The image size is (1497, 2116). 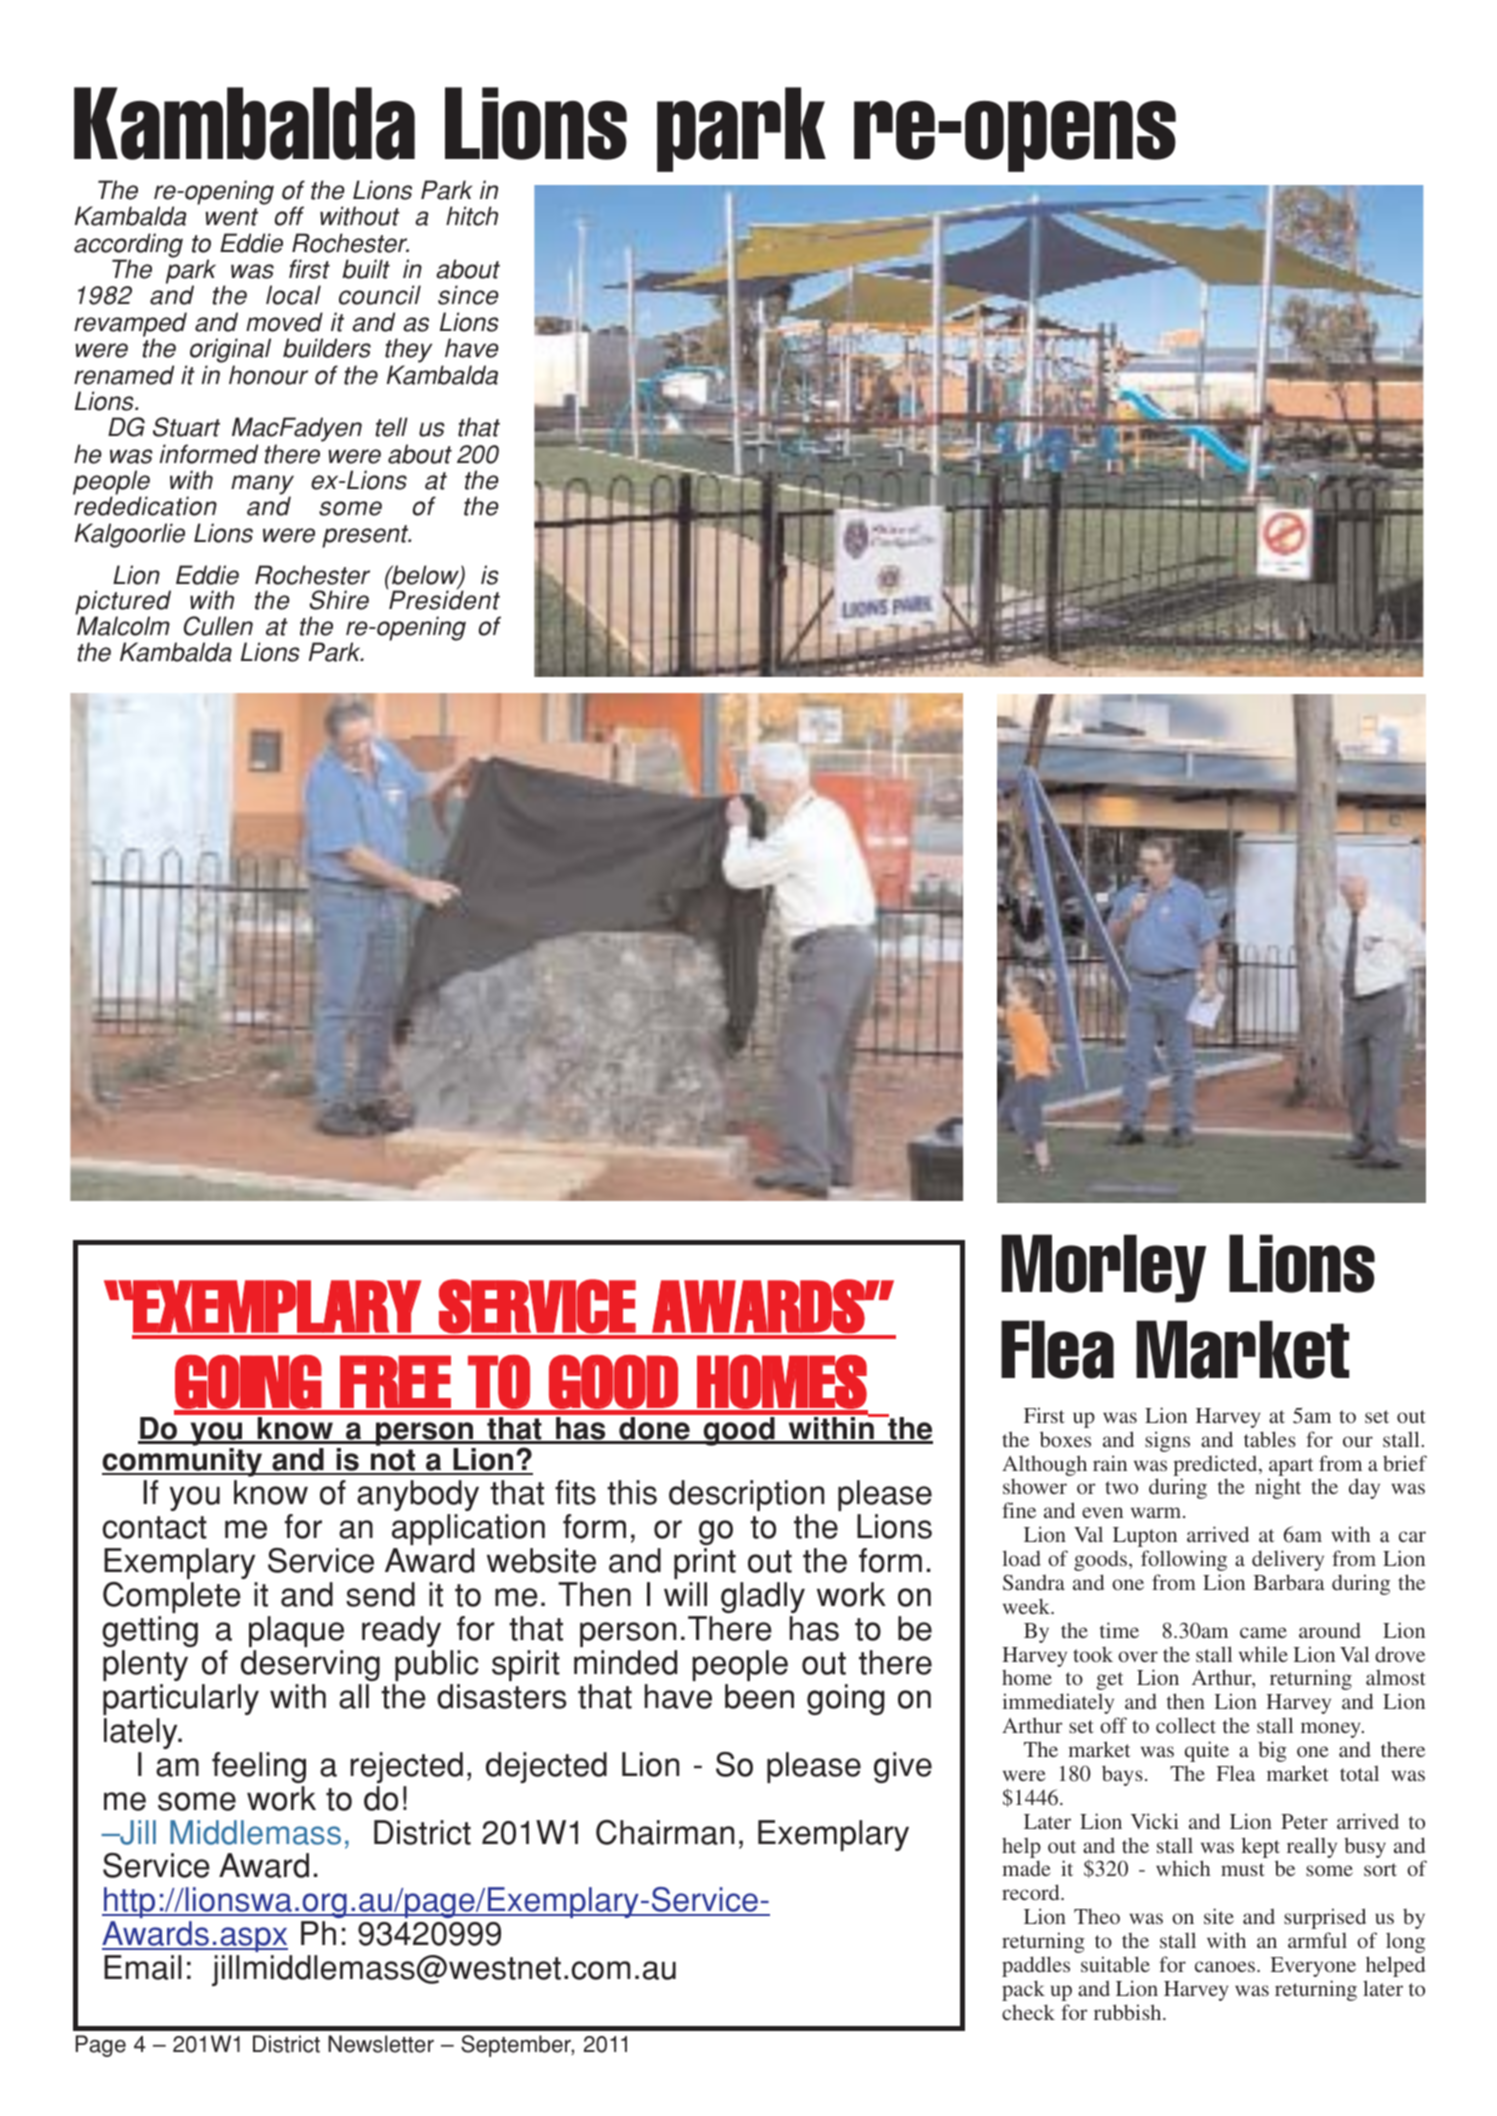 What do you see at coordinates (310, 1665) in the screenshot?
I see `deserving` at bounding box center [310, 1665].
